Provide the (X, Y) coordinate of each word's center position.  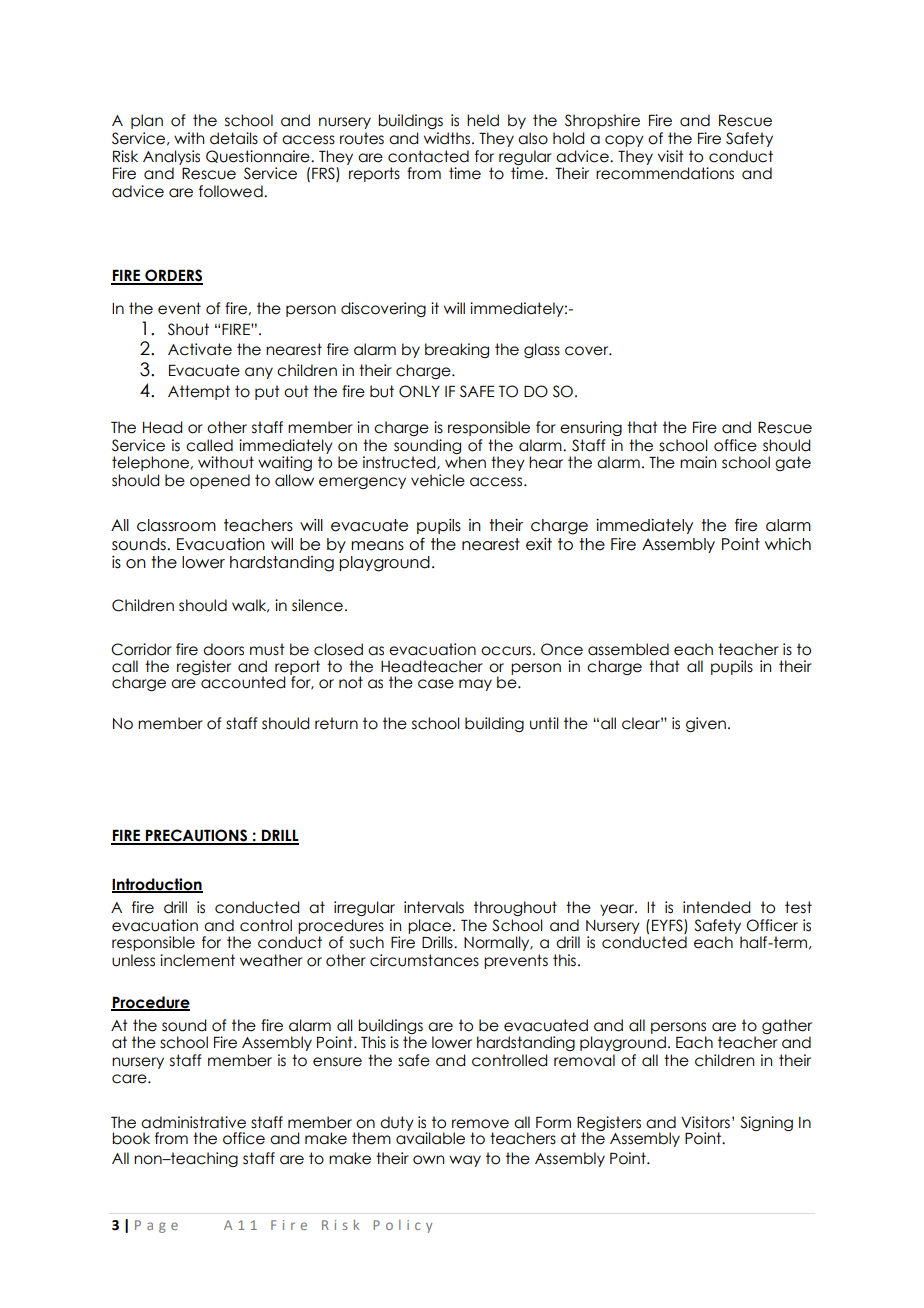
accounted (243, 682)
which (788, 544)
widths (448, 138)
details (234, 138)
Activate (200, 349)
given (706, 724)
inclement (197, 960)
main (698, 462)
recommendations (665, 173)
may (475, 685)
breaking (457, 350)
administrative (193, 1122)
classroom (176, 525)
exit (539, 544)
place (431, 926)
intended (716, 907)
